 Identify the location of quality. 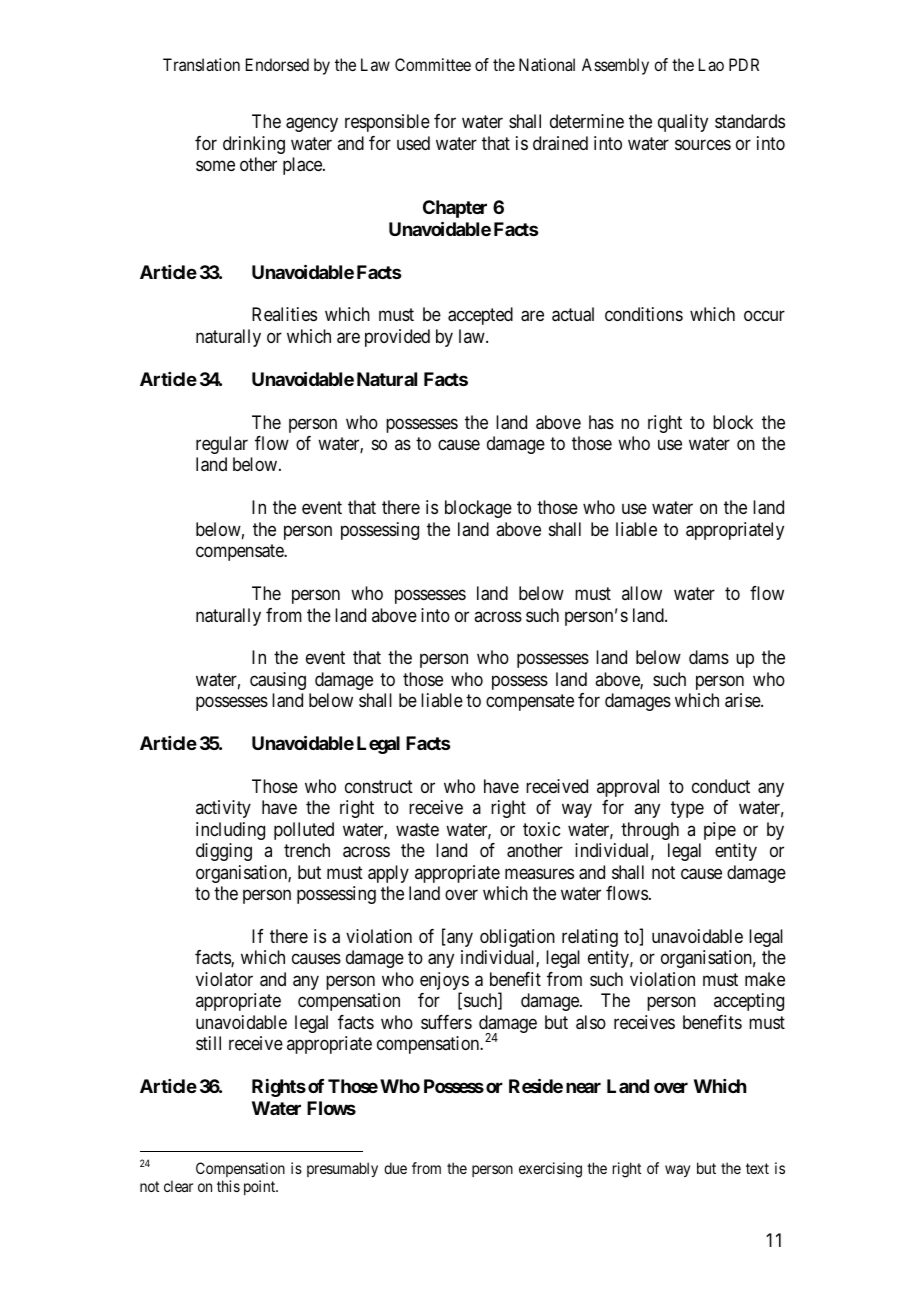
(683, 123).
